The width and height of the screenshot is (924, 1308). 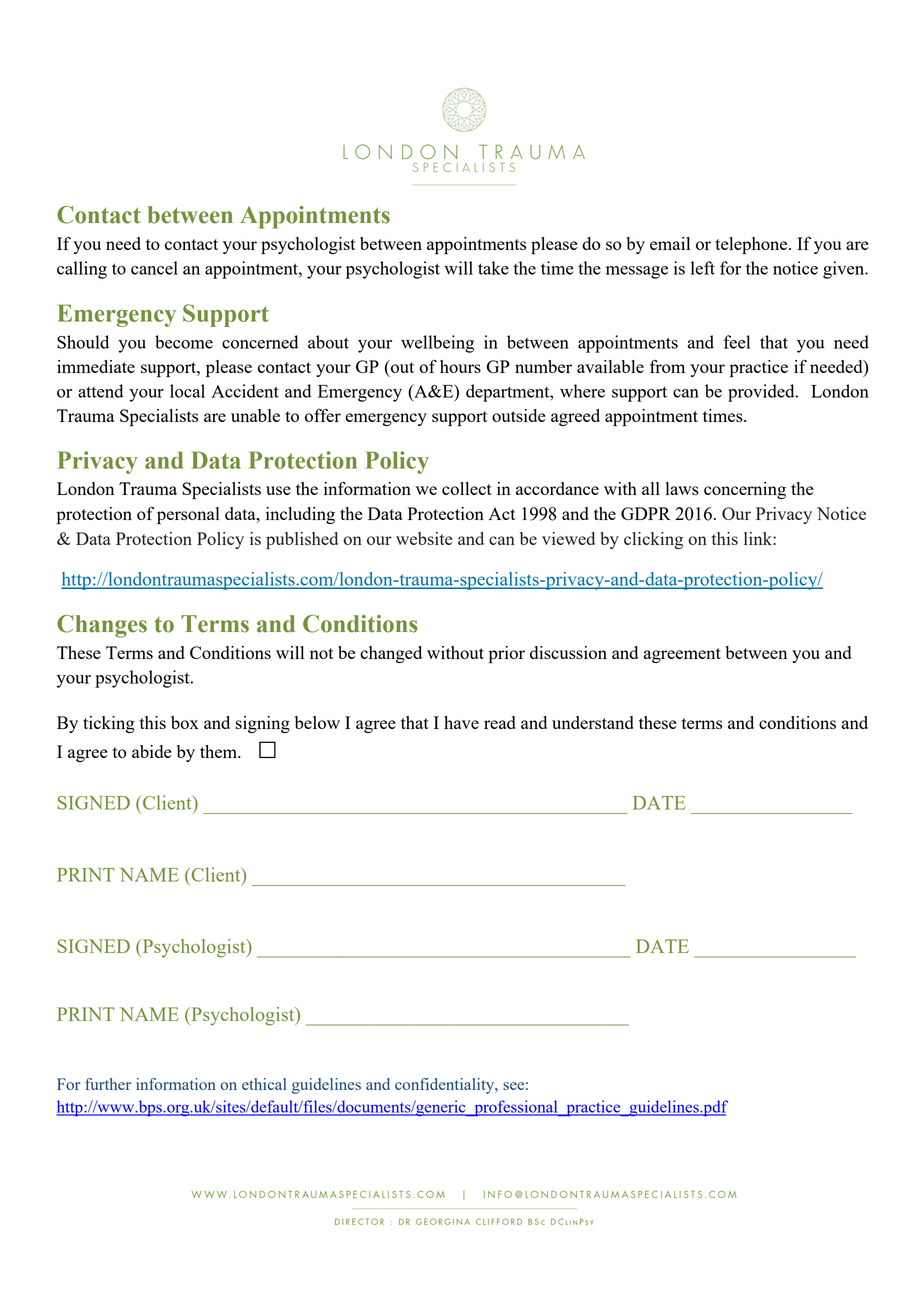 I want to click on take, so click(x=493, y=268).
